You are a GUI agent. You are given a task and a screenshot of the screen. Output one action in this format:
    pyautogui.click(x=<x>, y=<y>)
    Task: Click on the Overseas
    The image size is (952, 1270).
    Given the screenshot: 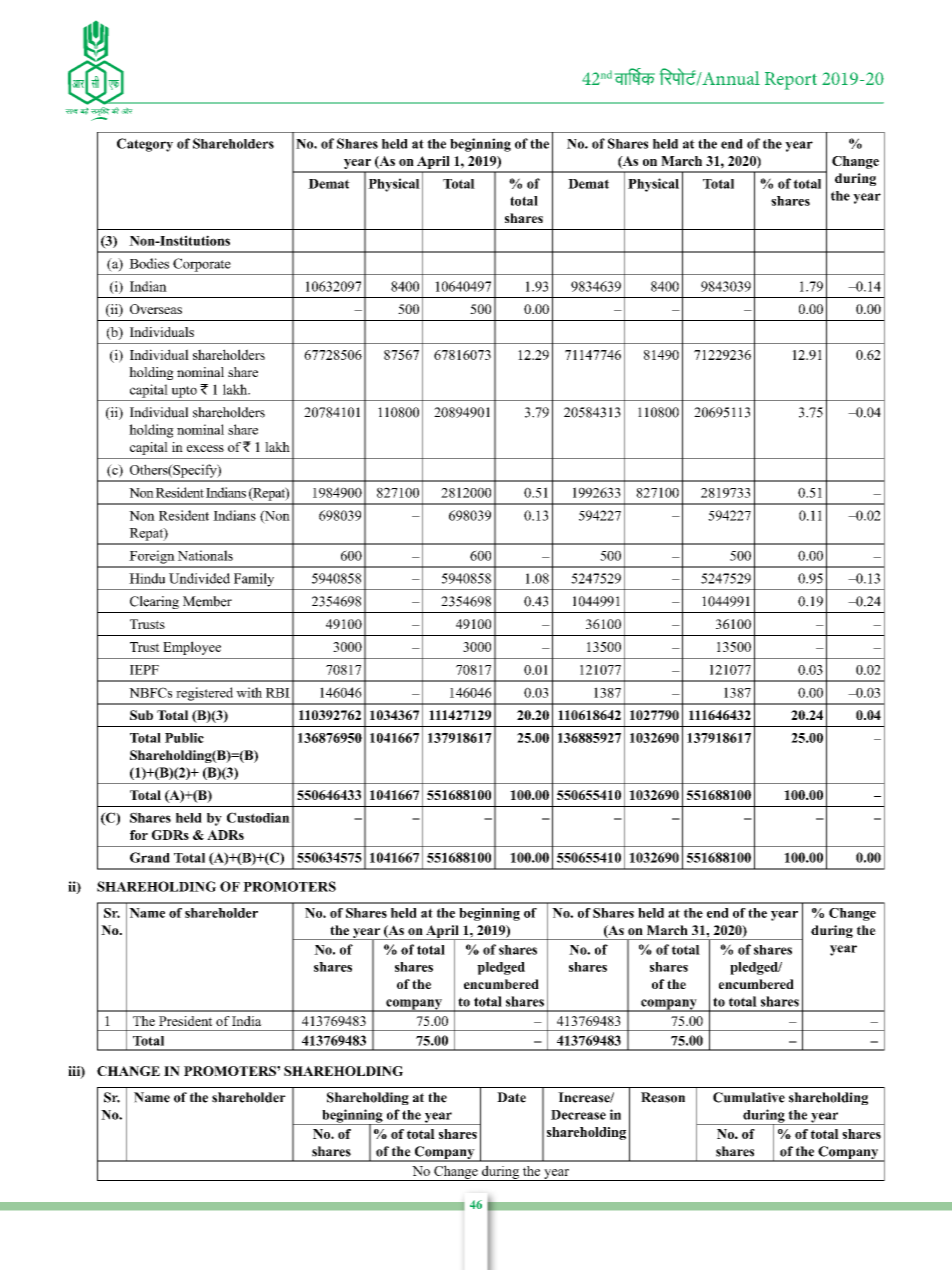 What is the action you would take?
    pyautogui.click(x=156, y=309)
